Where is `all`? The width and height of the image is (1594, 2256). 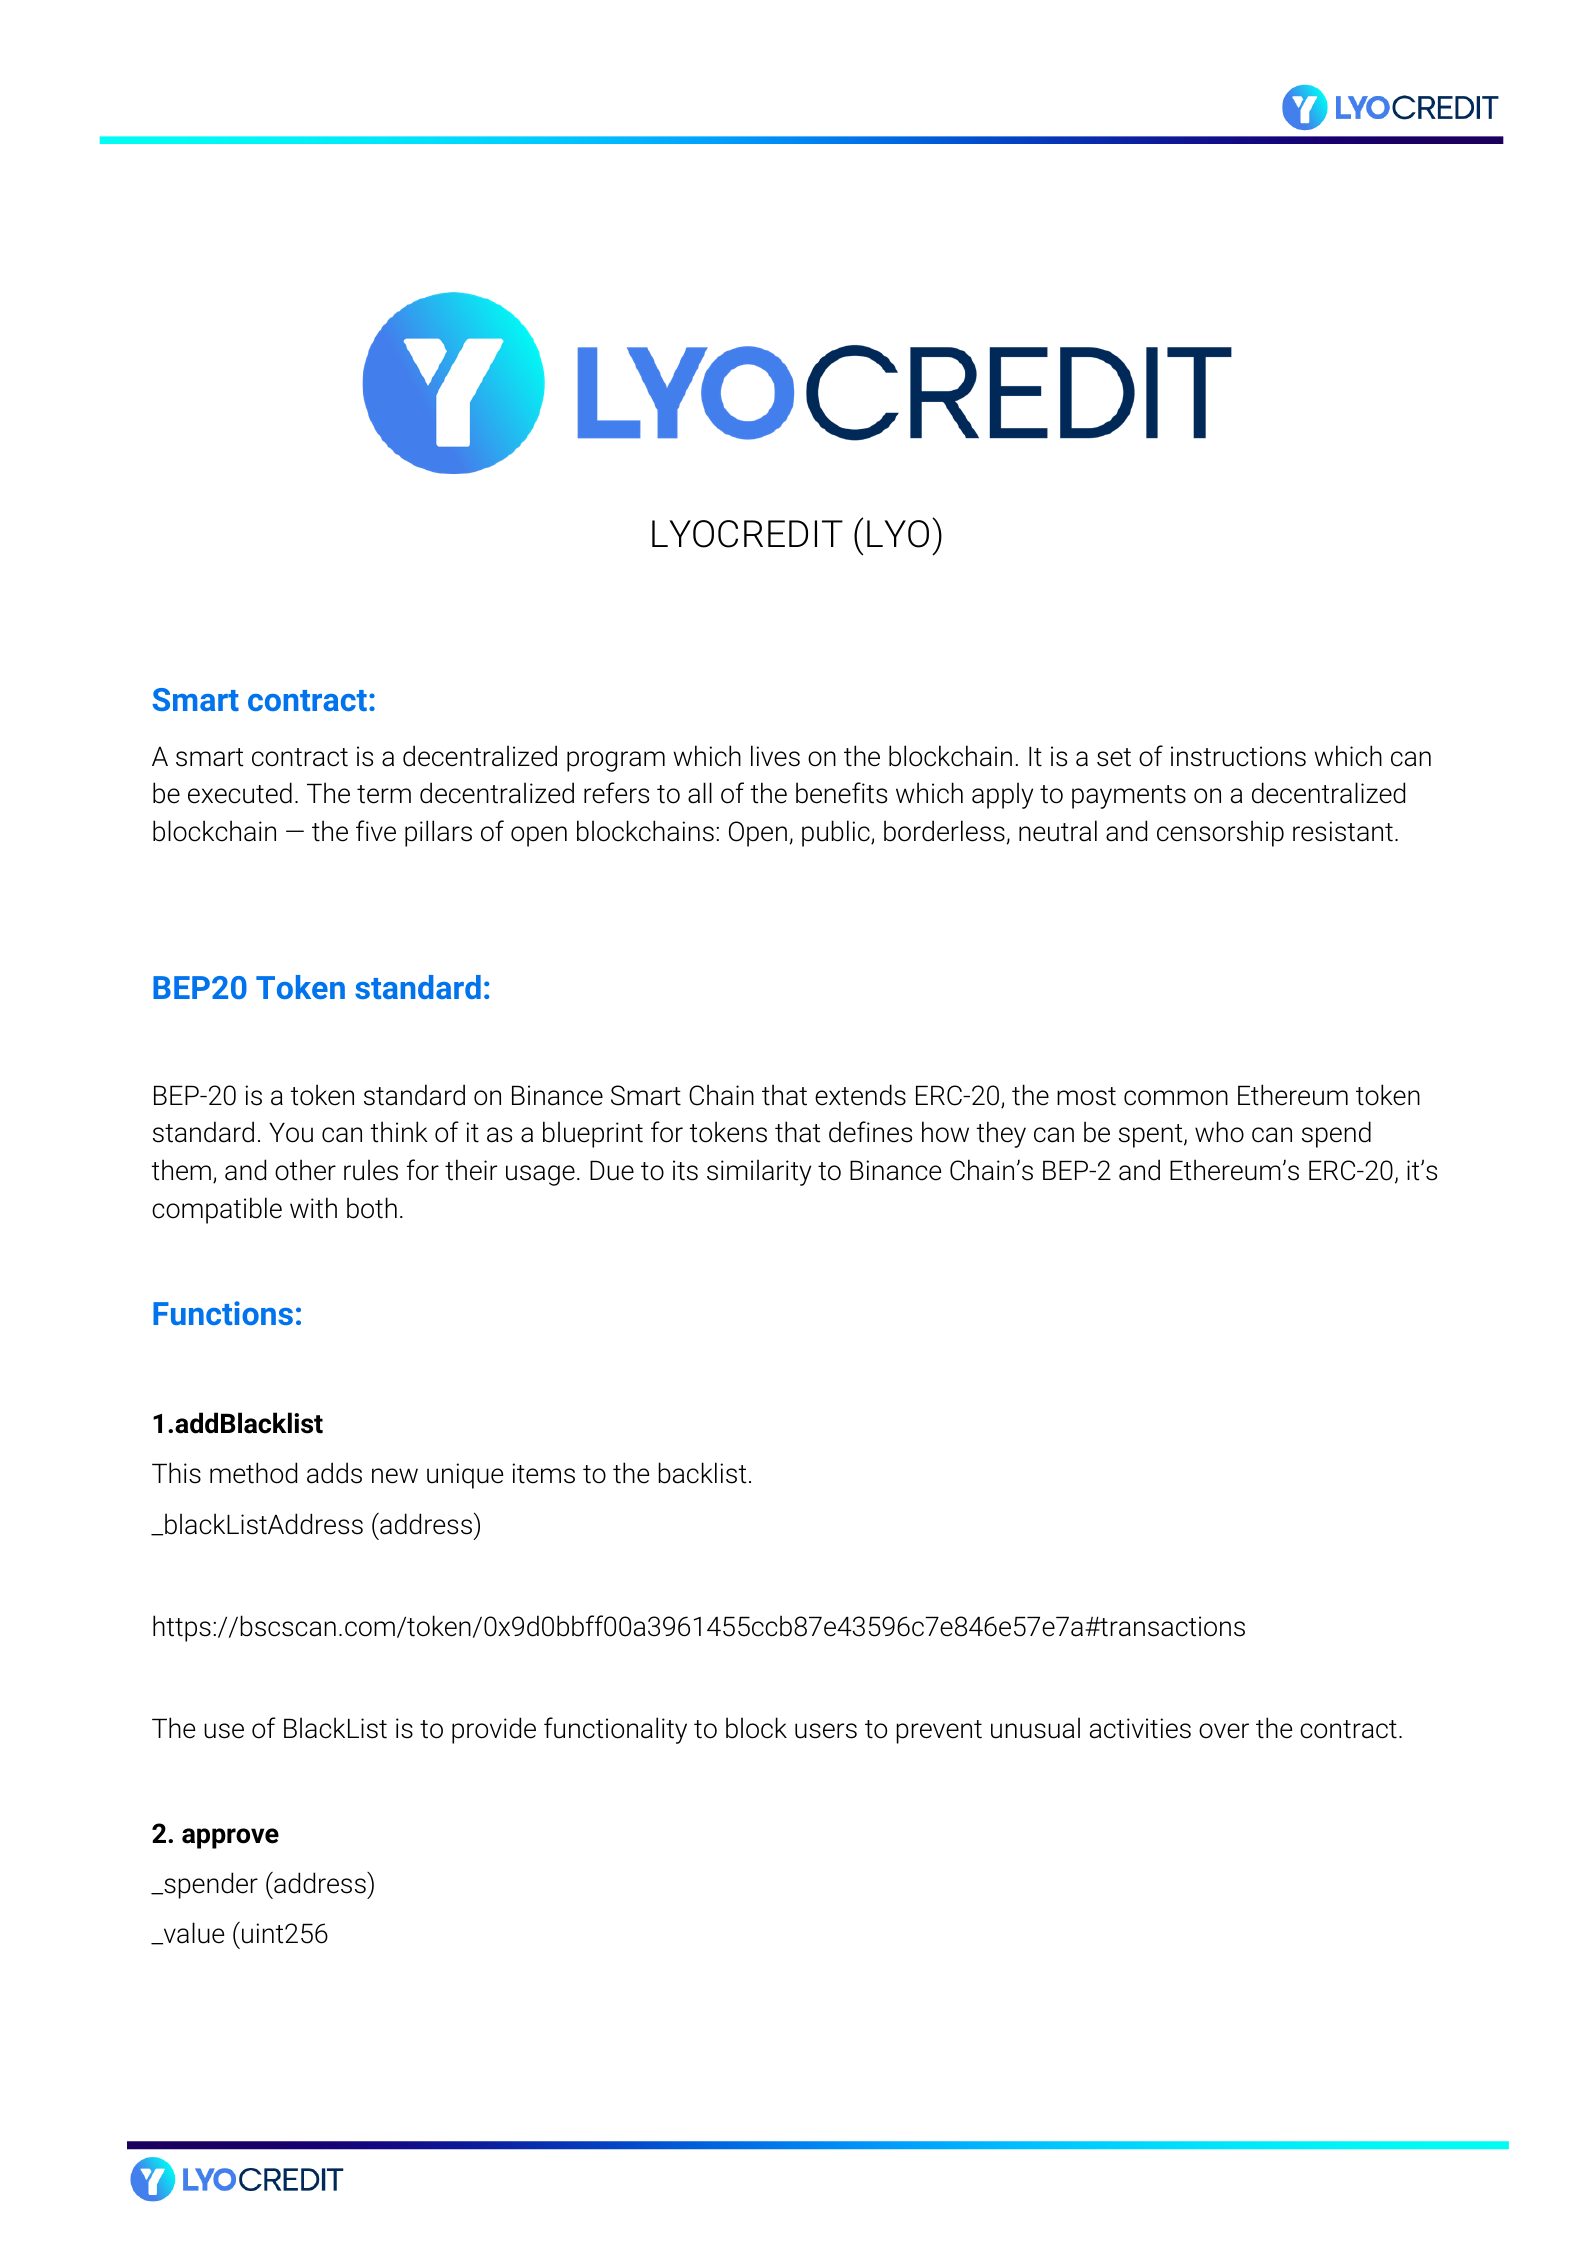
all is located at coordinates (700, 793).
